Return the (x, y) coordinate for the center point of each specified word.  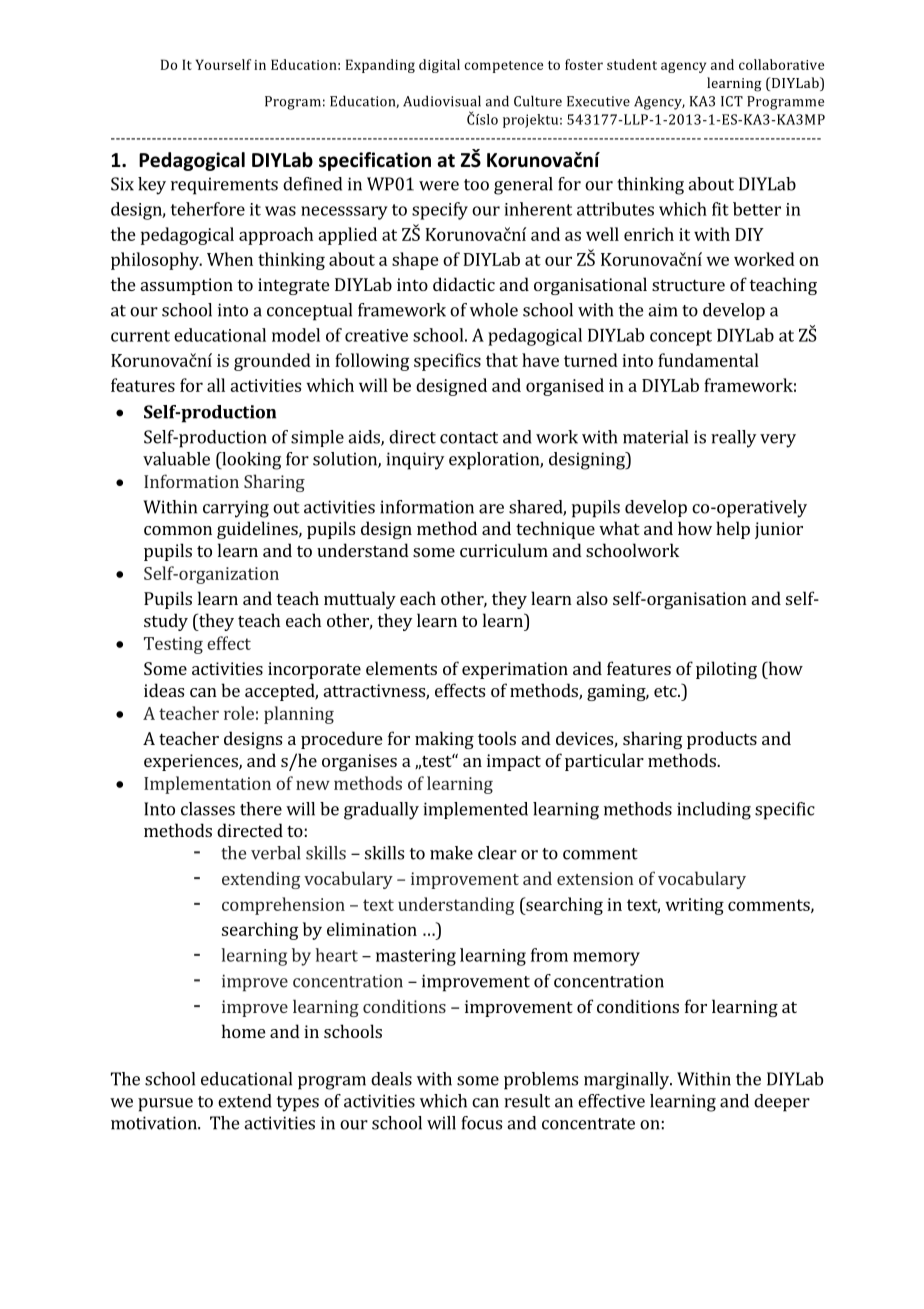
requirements (224, 186)
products (722, 740)
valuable (176, 459)
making (444, 740)
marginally (627, 1081)
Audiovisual (442, 101)
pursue (165, 1105)
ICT (732, 101)
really (733, 439)
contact (469, 438)
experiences (192, 762)
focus (482, 1123)
